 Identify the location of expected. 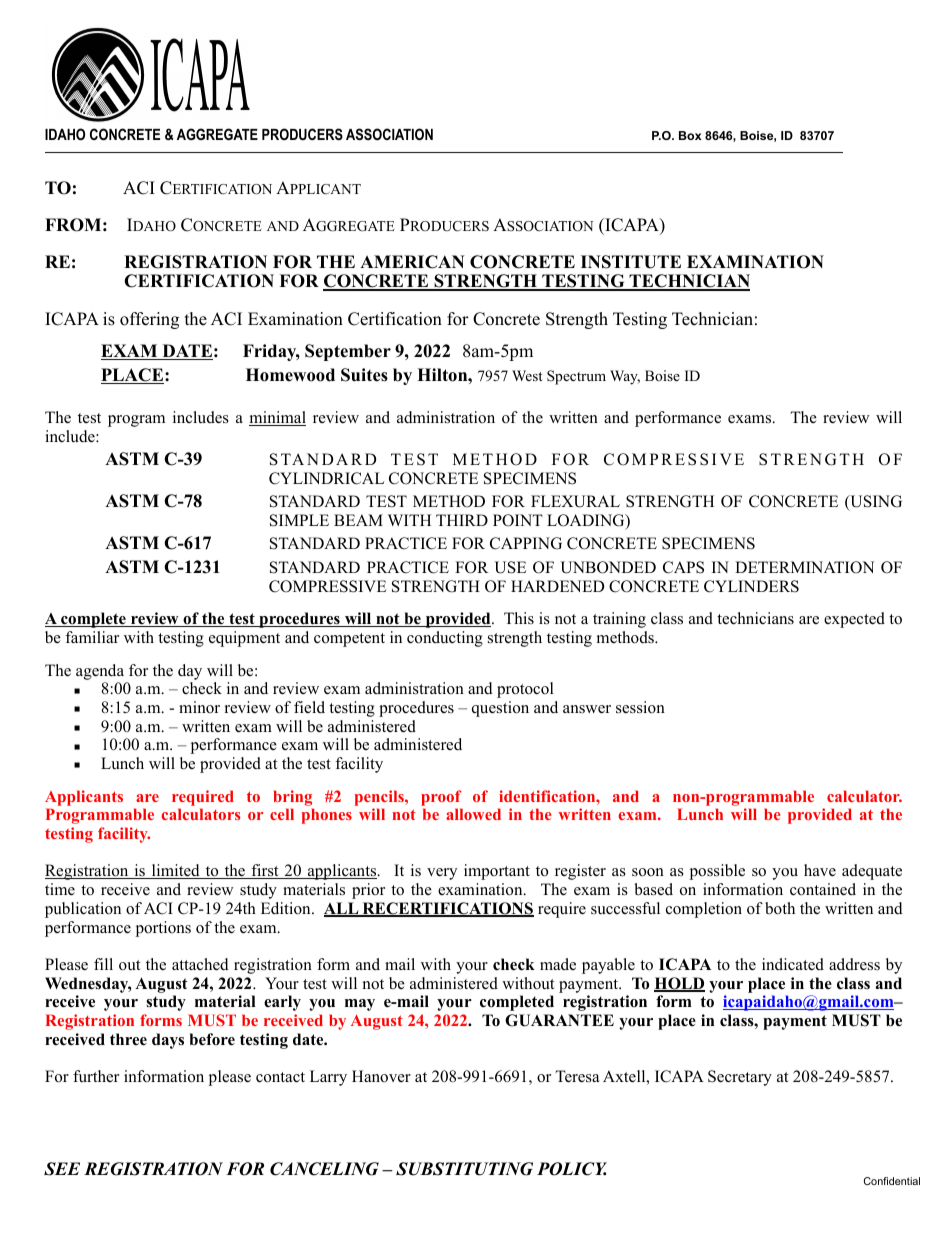
(854, 620).
